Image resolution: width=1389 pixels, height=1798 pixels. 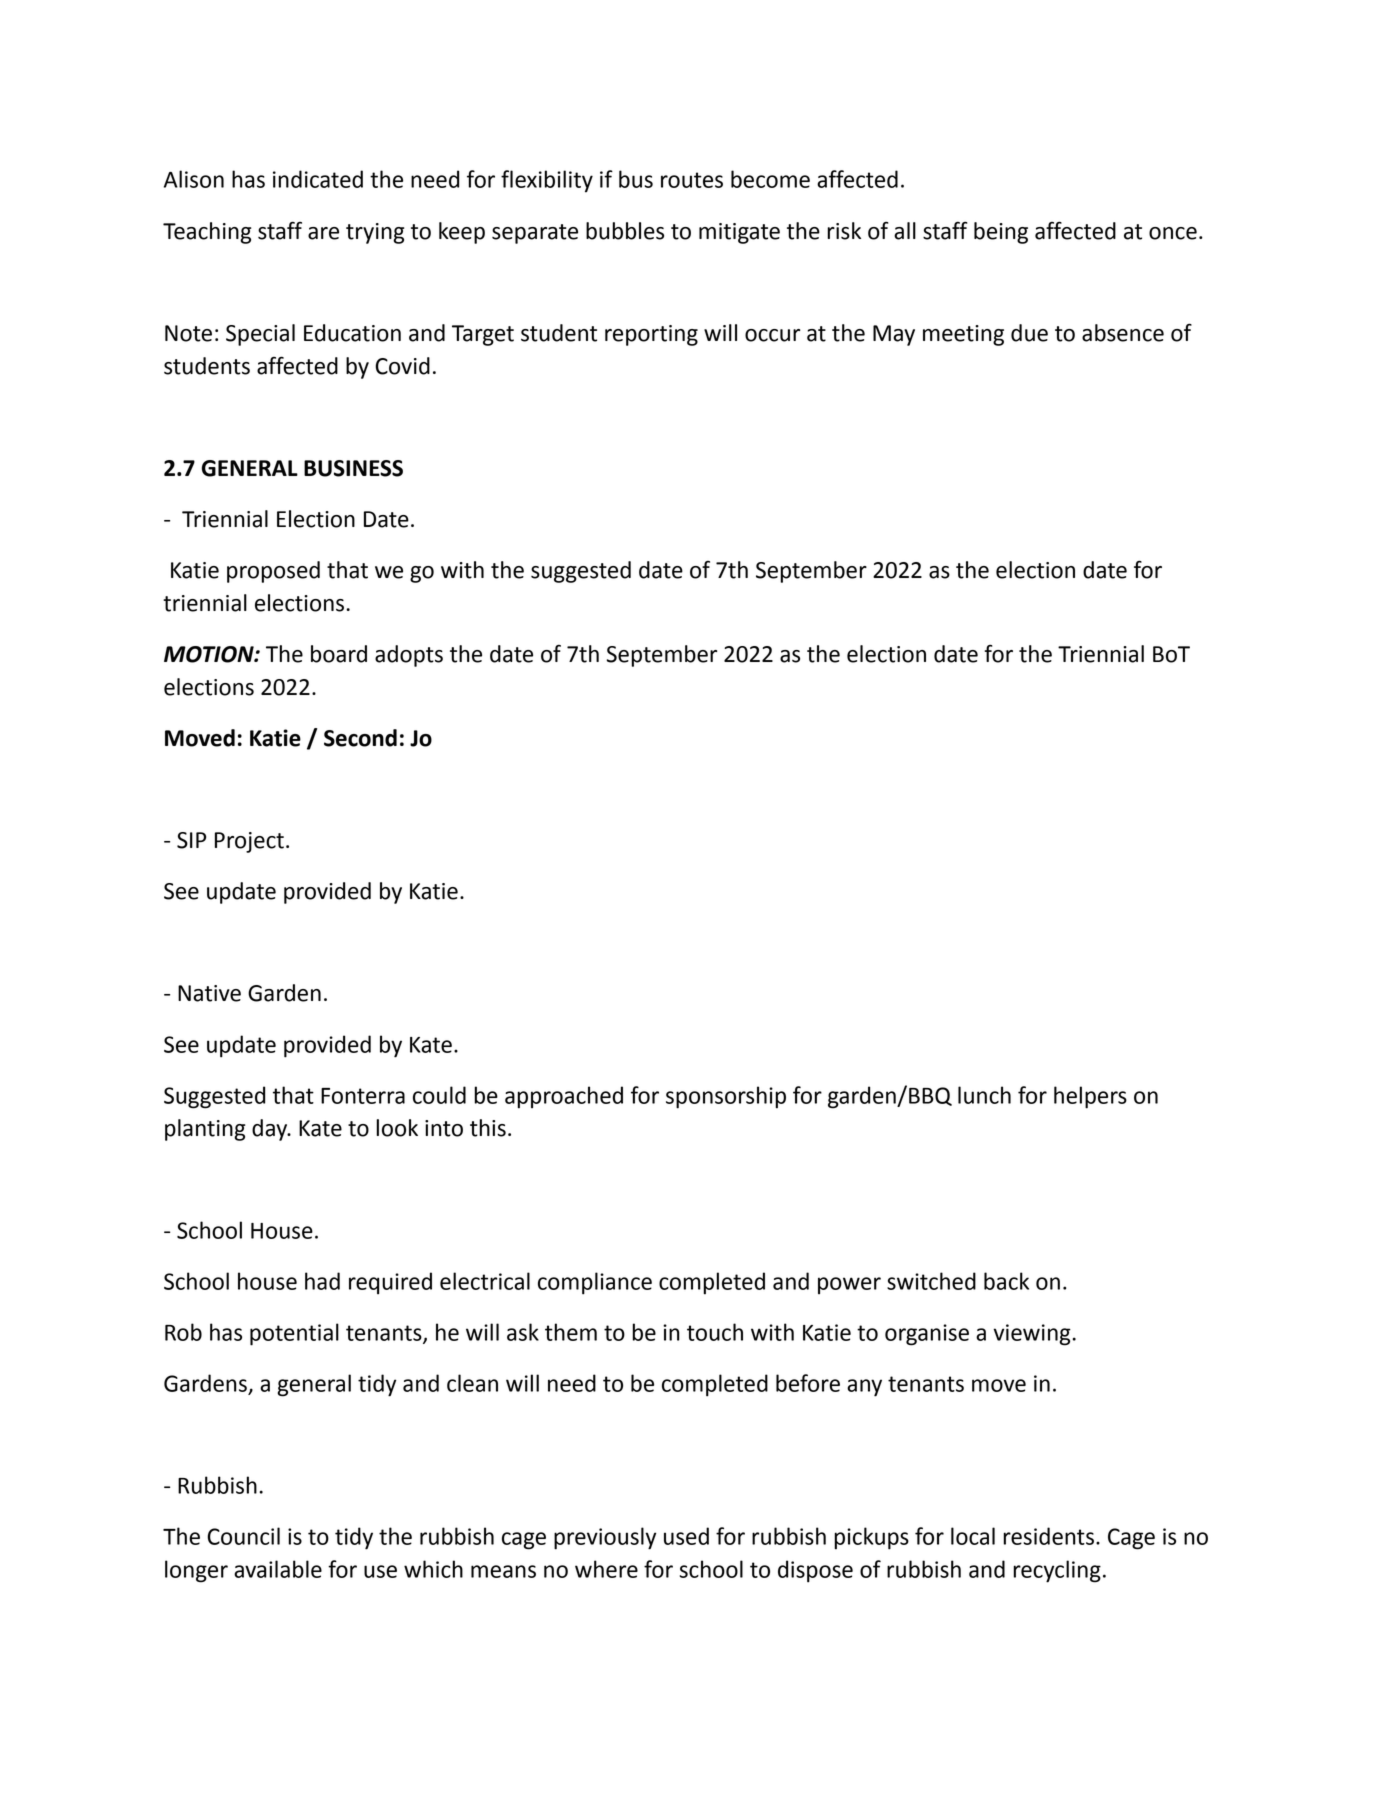 What do you see at coordinates (686, 1536) in the image?
I see `used` at bounding box center [686, 1536].
